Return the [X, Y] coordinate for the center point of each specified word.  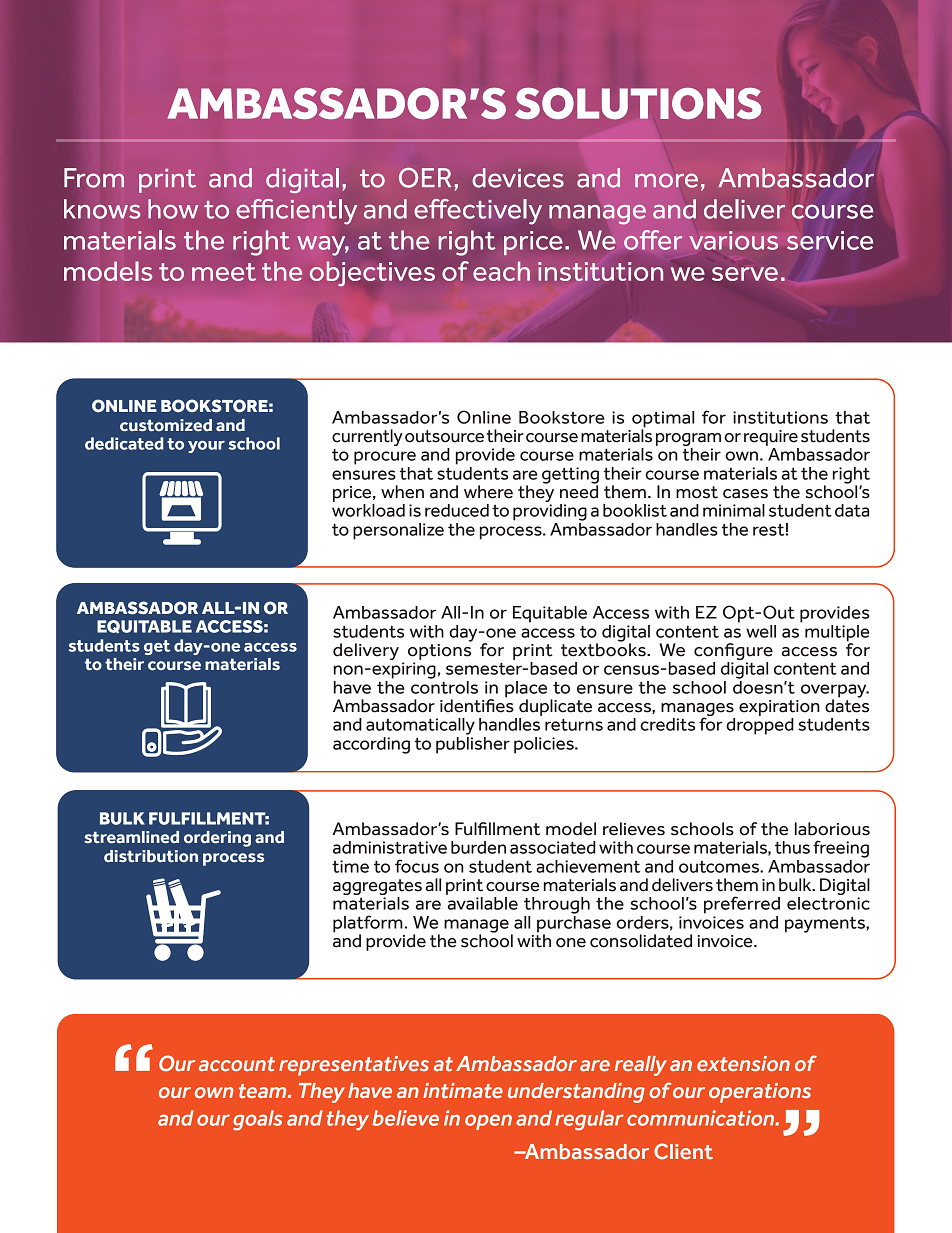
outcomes [720, 867]
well [761, 631]
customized [166, 425]
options [440, 650]
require [771, 438]
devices [518, 178]
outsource [444, 436]
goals [258, 1120]
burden [478, 847]
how [173, 209]
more [666, 180]
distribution [151, 856]
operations [760, 1093]
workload [368, 510]
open [488, 1122]
